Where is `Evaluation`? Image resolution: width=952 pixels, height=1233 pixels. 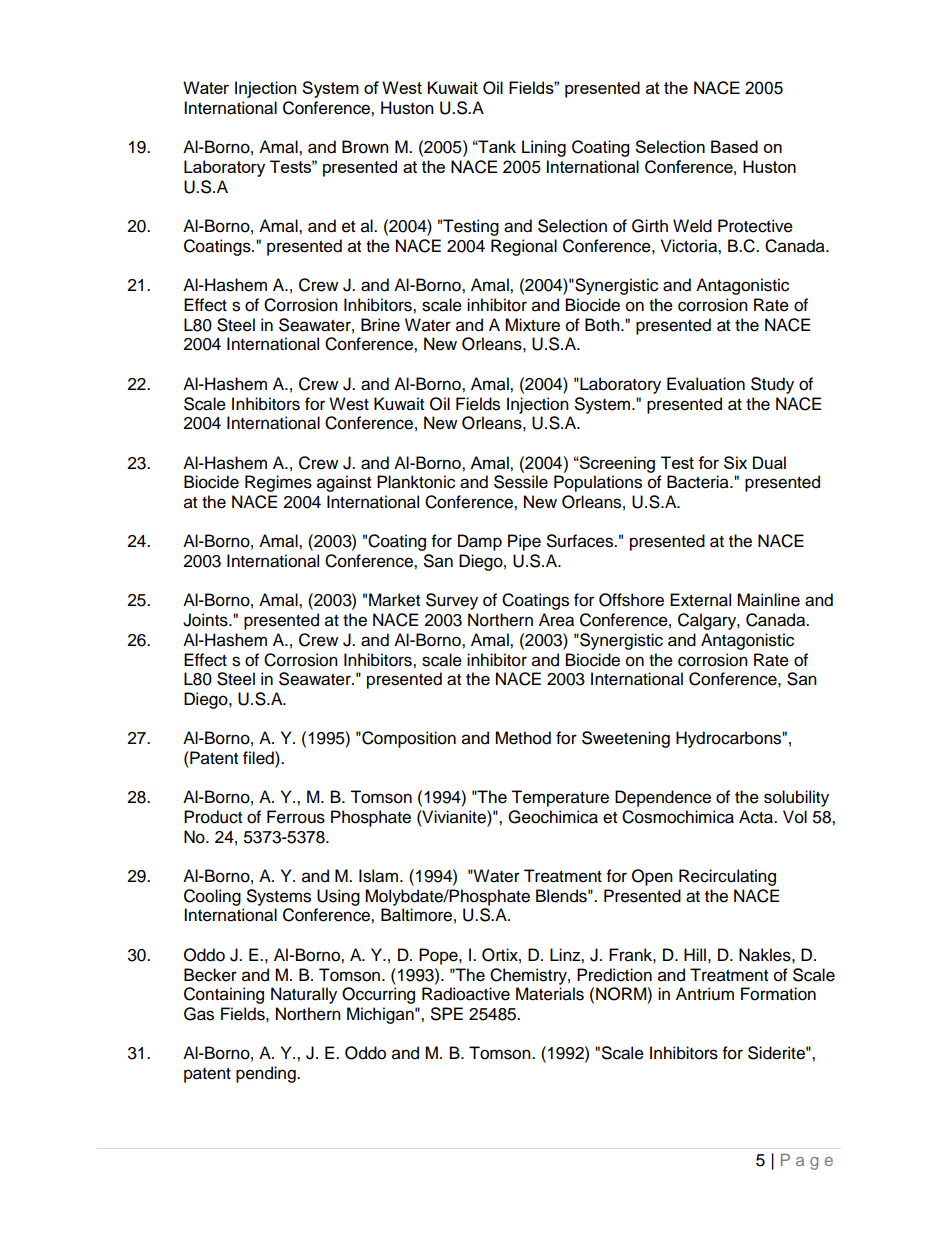
Evaluation is located at coordinates (706, 384).
